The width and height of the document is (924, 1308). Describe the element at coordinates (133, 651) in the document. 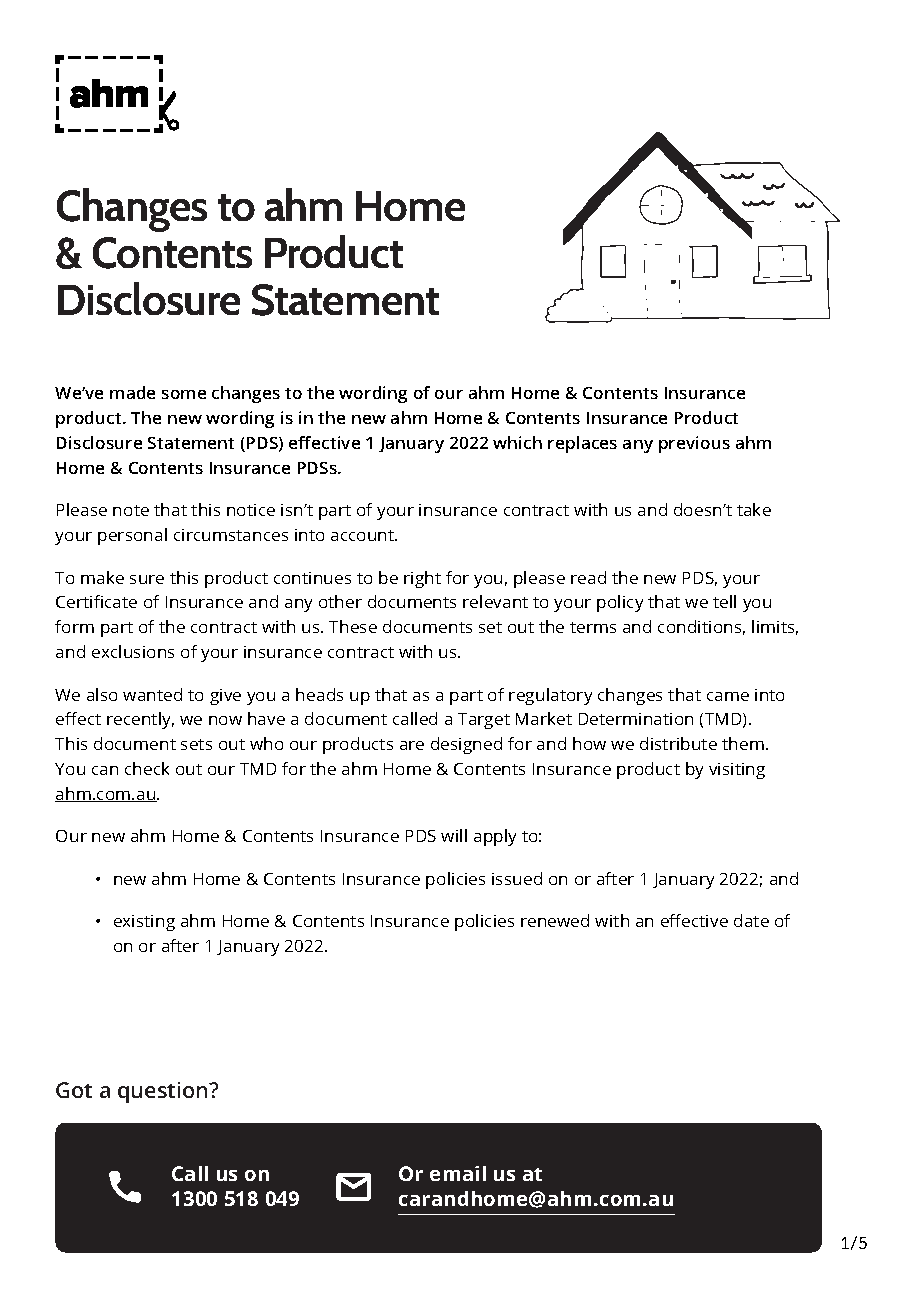

I see `exclusions` at that location.
